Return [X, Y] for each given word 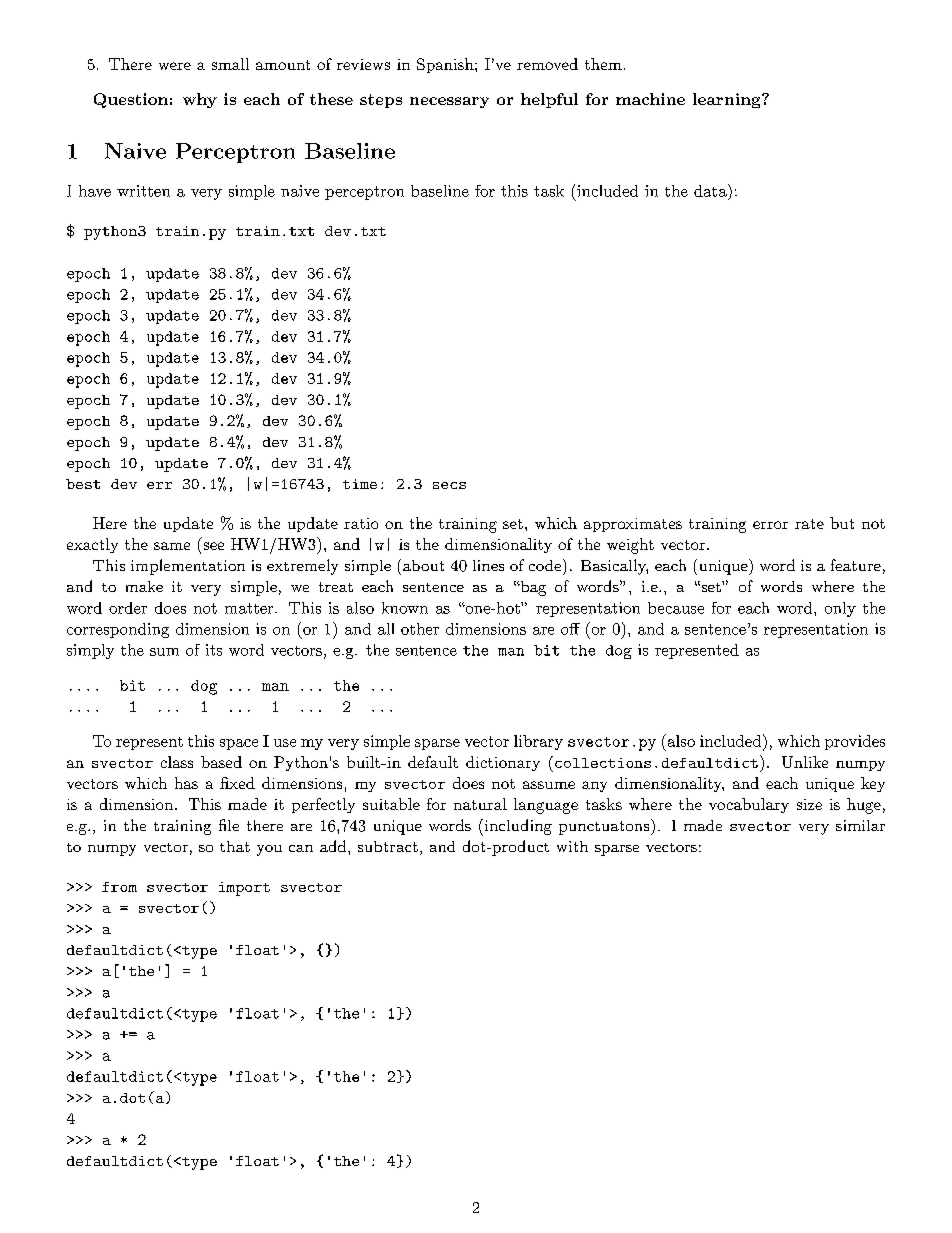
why [200, 100]
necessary [449, 102]
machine [650, 99]
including [517, 827]
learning [726, 100]
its [214, 650]
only [840, 609]
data [710, 191]
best [83, 484]
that [235, 846]
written [143, 191]
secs [449, 485]
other [420, 629]
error [770, 525]
